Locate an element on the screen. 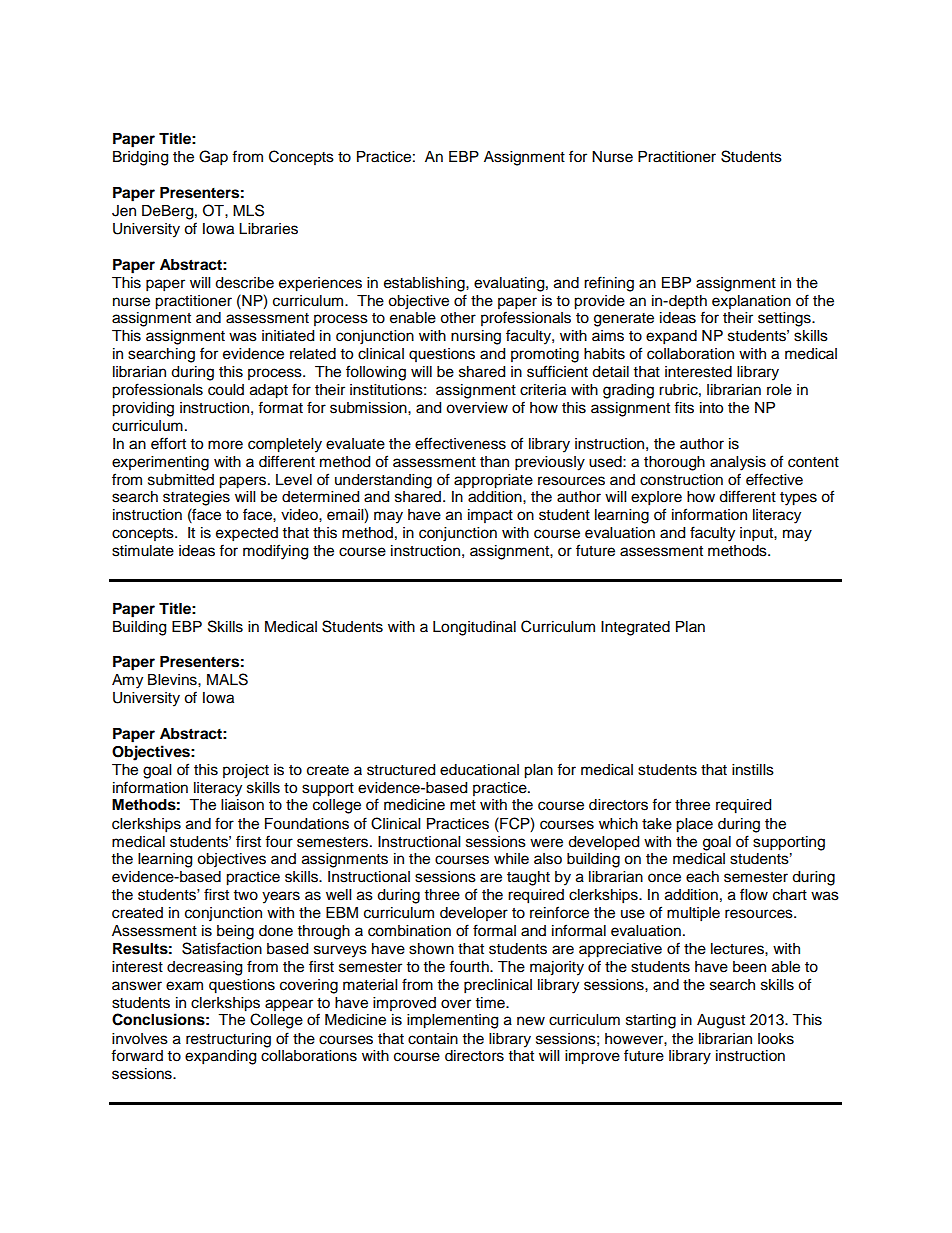 This screenshot has height=1233, width=952. establishing is located at coordinates (425, 284).
